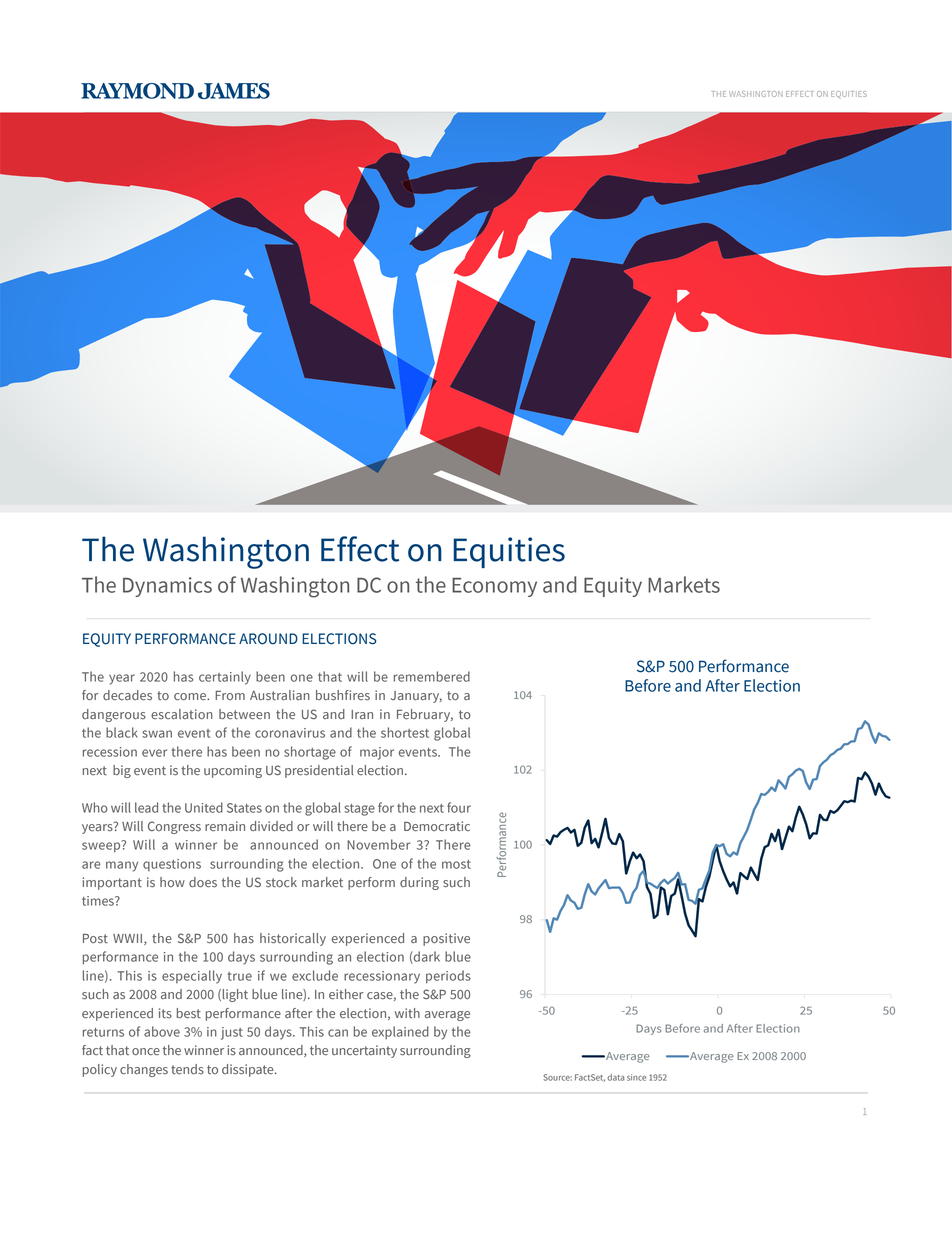  What do you see at coordinates (154, 753) in the screenshot?
I see `ever` at bounding box center [154, 753].
